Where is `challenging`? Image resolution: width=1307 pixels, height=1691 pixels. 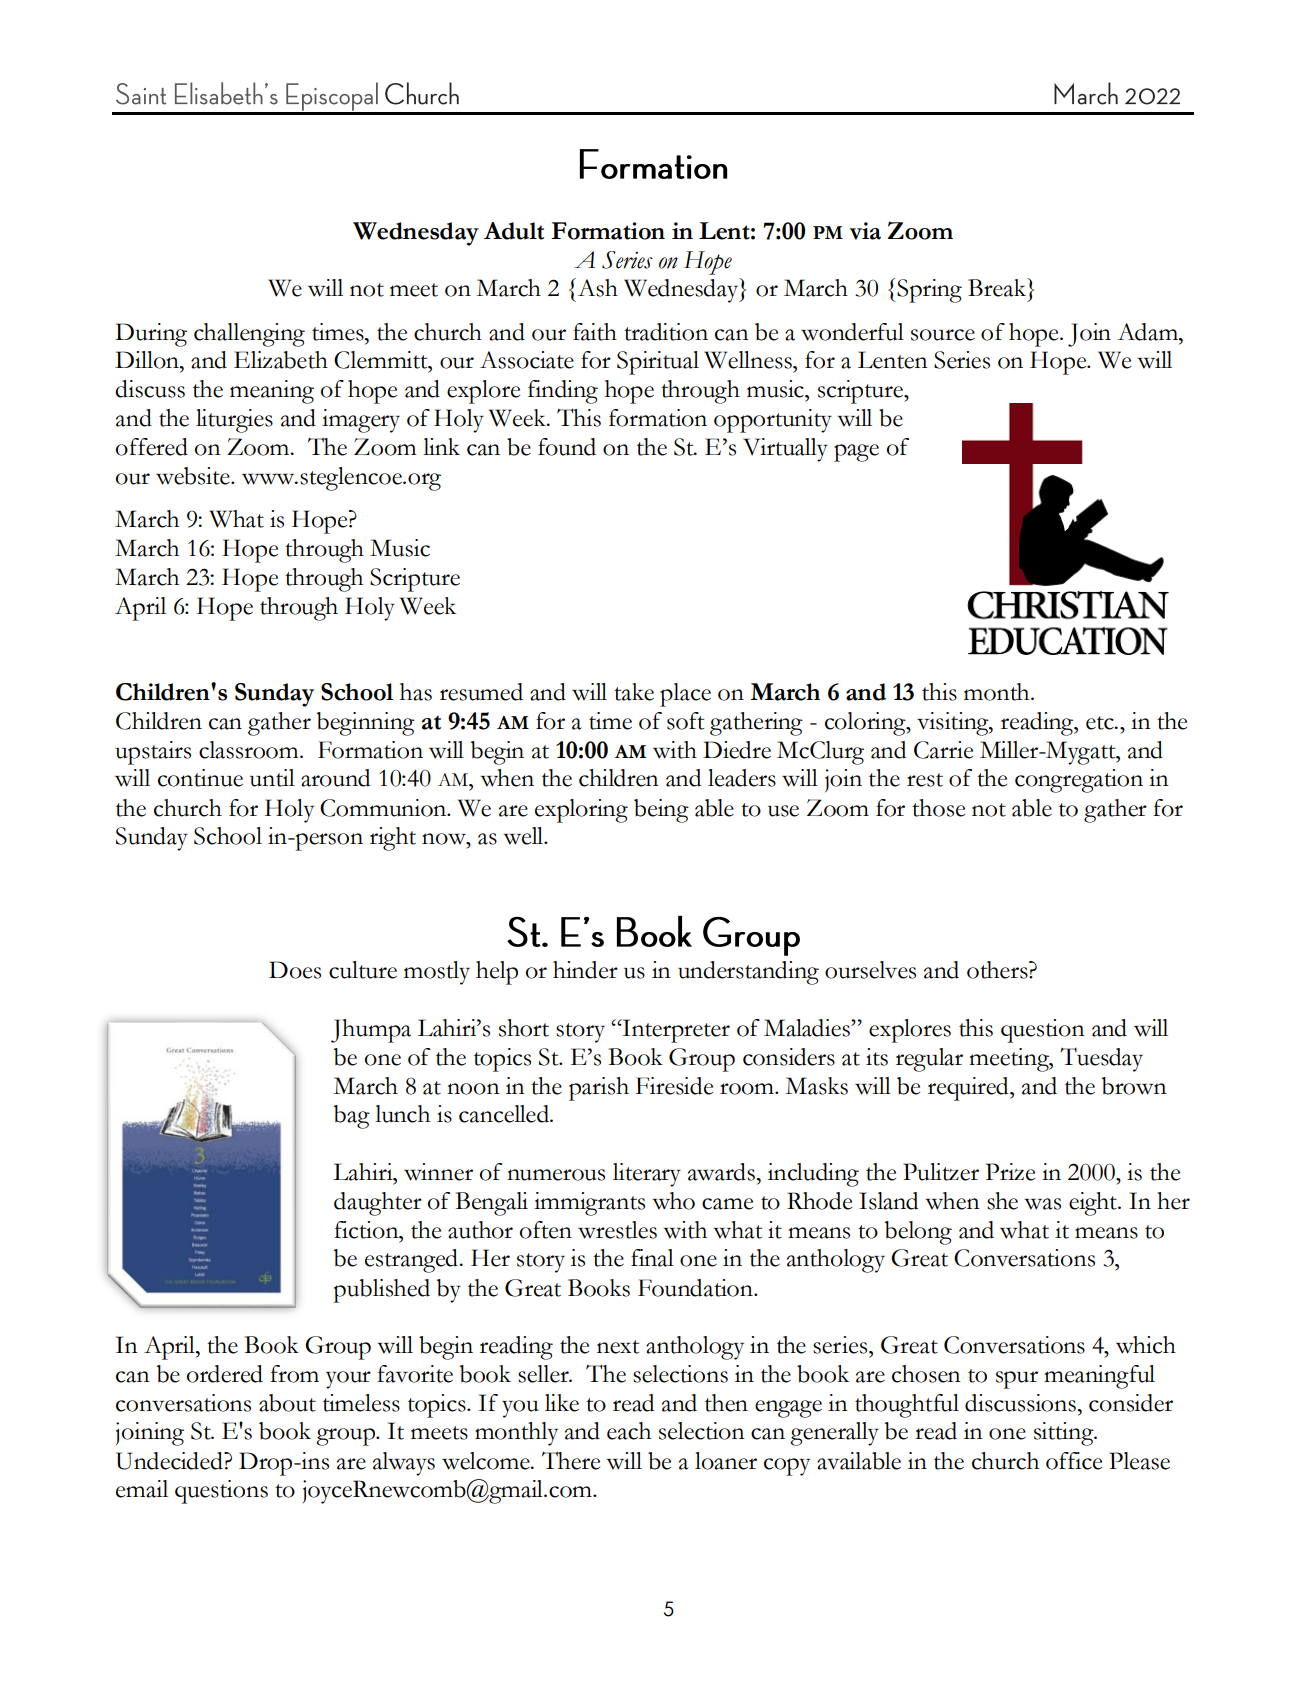 challenging is located at coordinates (249, 335).
